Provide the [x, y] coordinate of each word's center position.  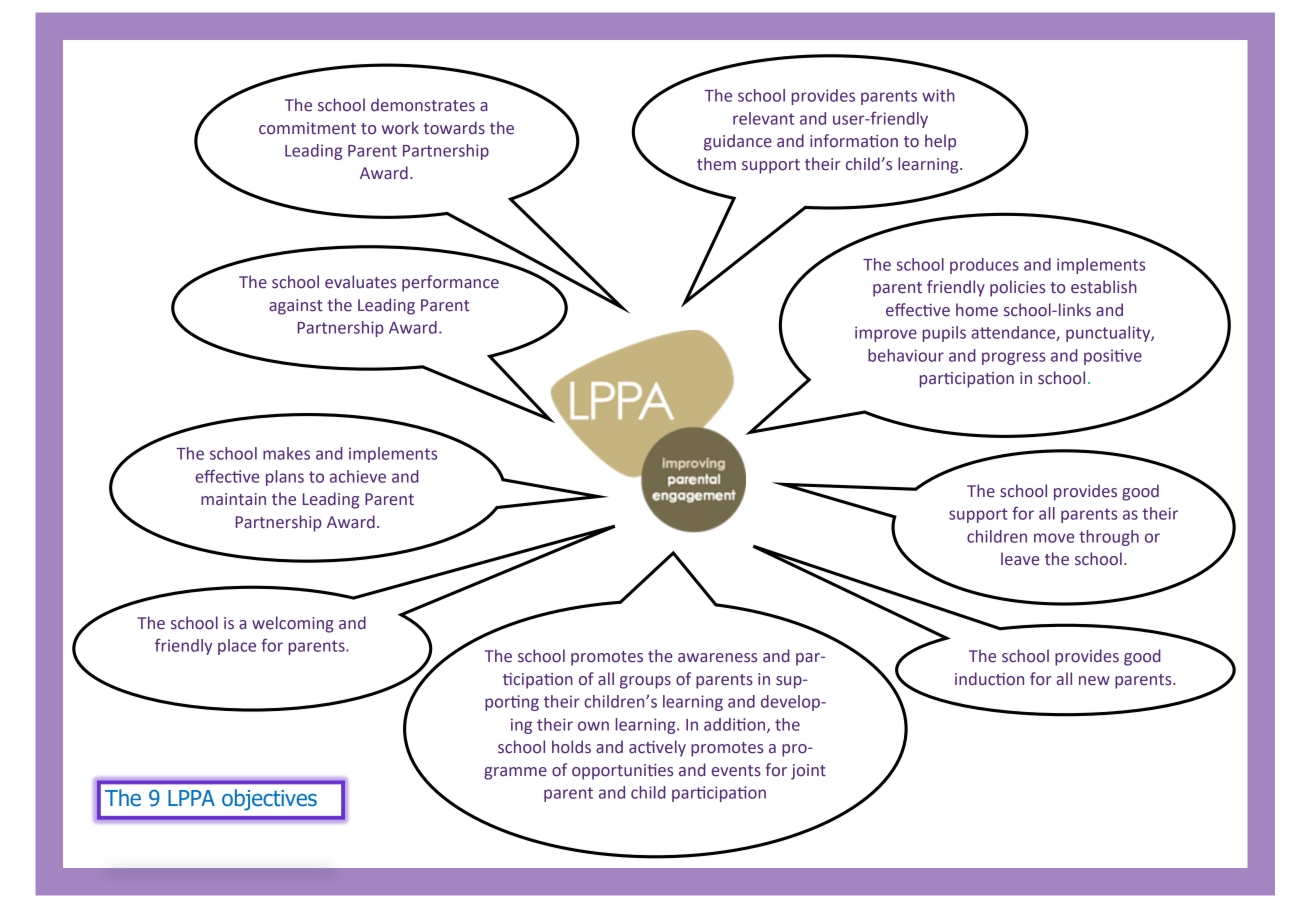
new [1094, 681]
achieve [358, 476]
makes [286, 453]
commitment [307, 128]
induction [989, 679]
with [938, 95]
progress [1013, 358]
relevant [763, 118]
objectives [269, 800]
